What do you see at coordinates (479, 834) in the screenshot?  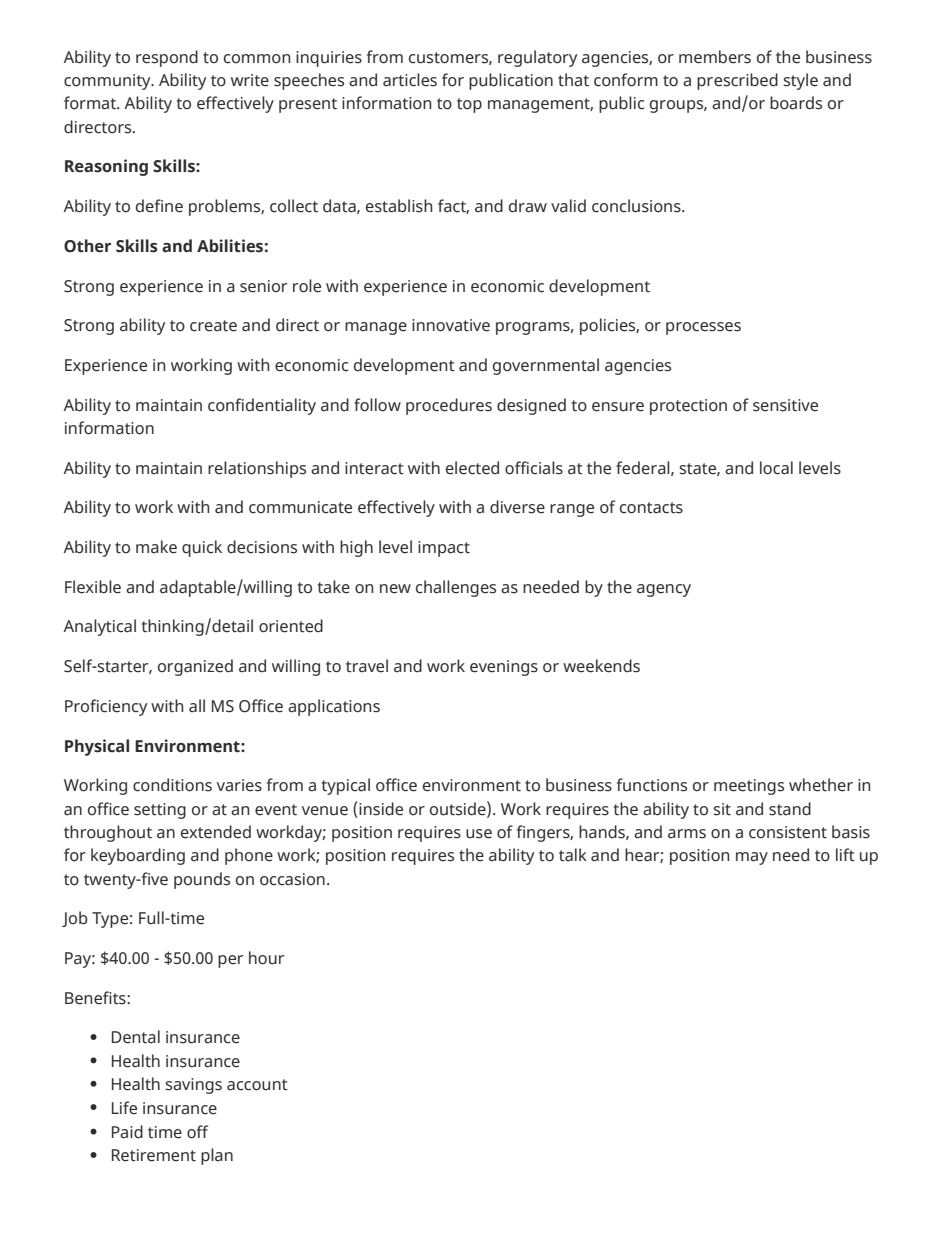 I see `use` at bounding box center [479, 834].
